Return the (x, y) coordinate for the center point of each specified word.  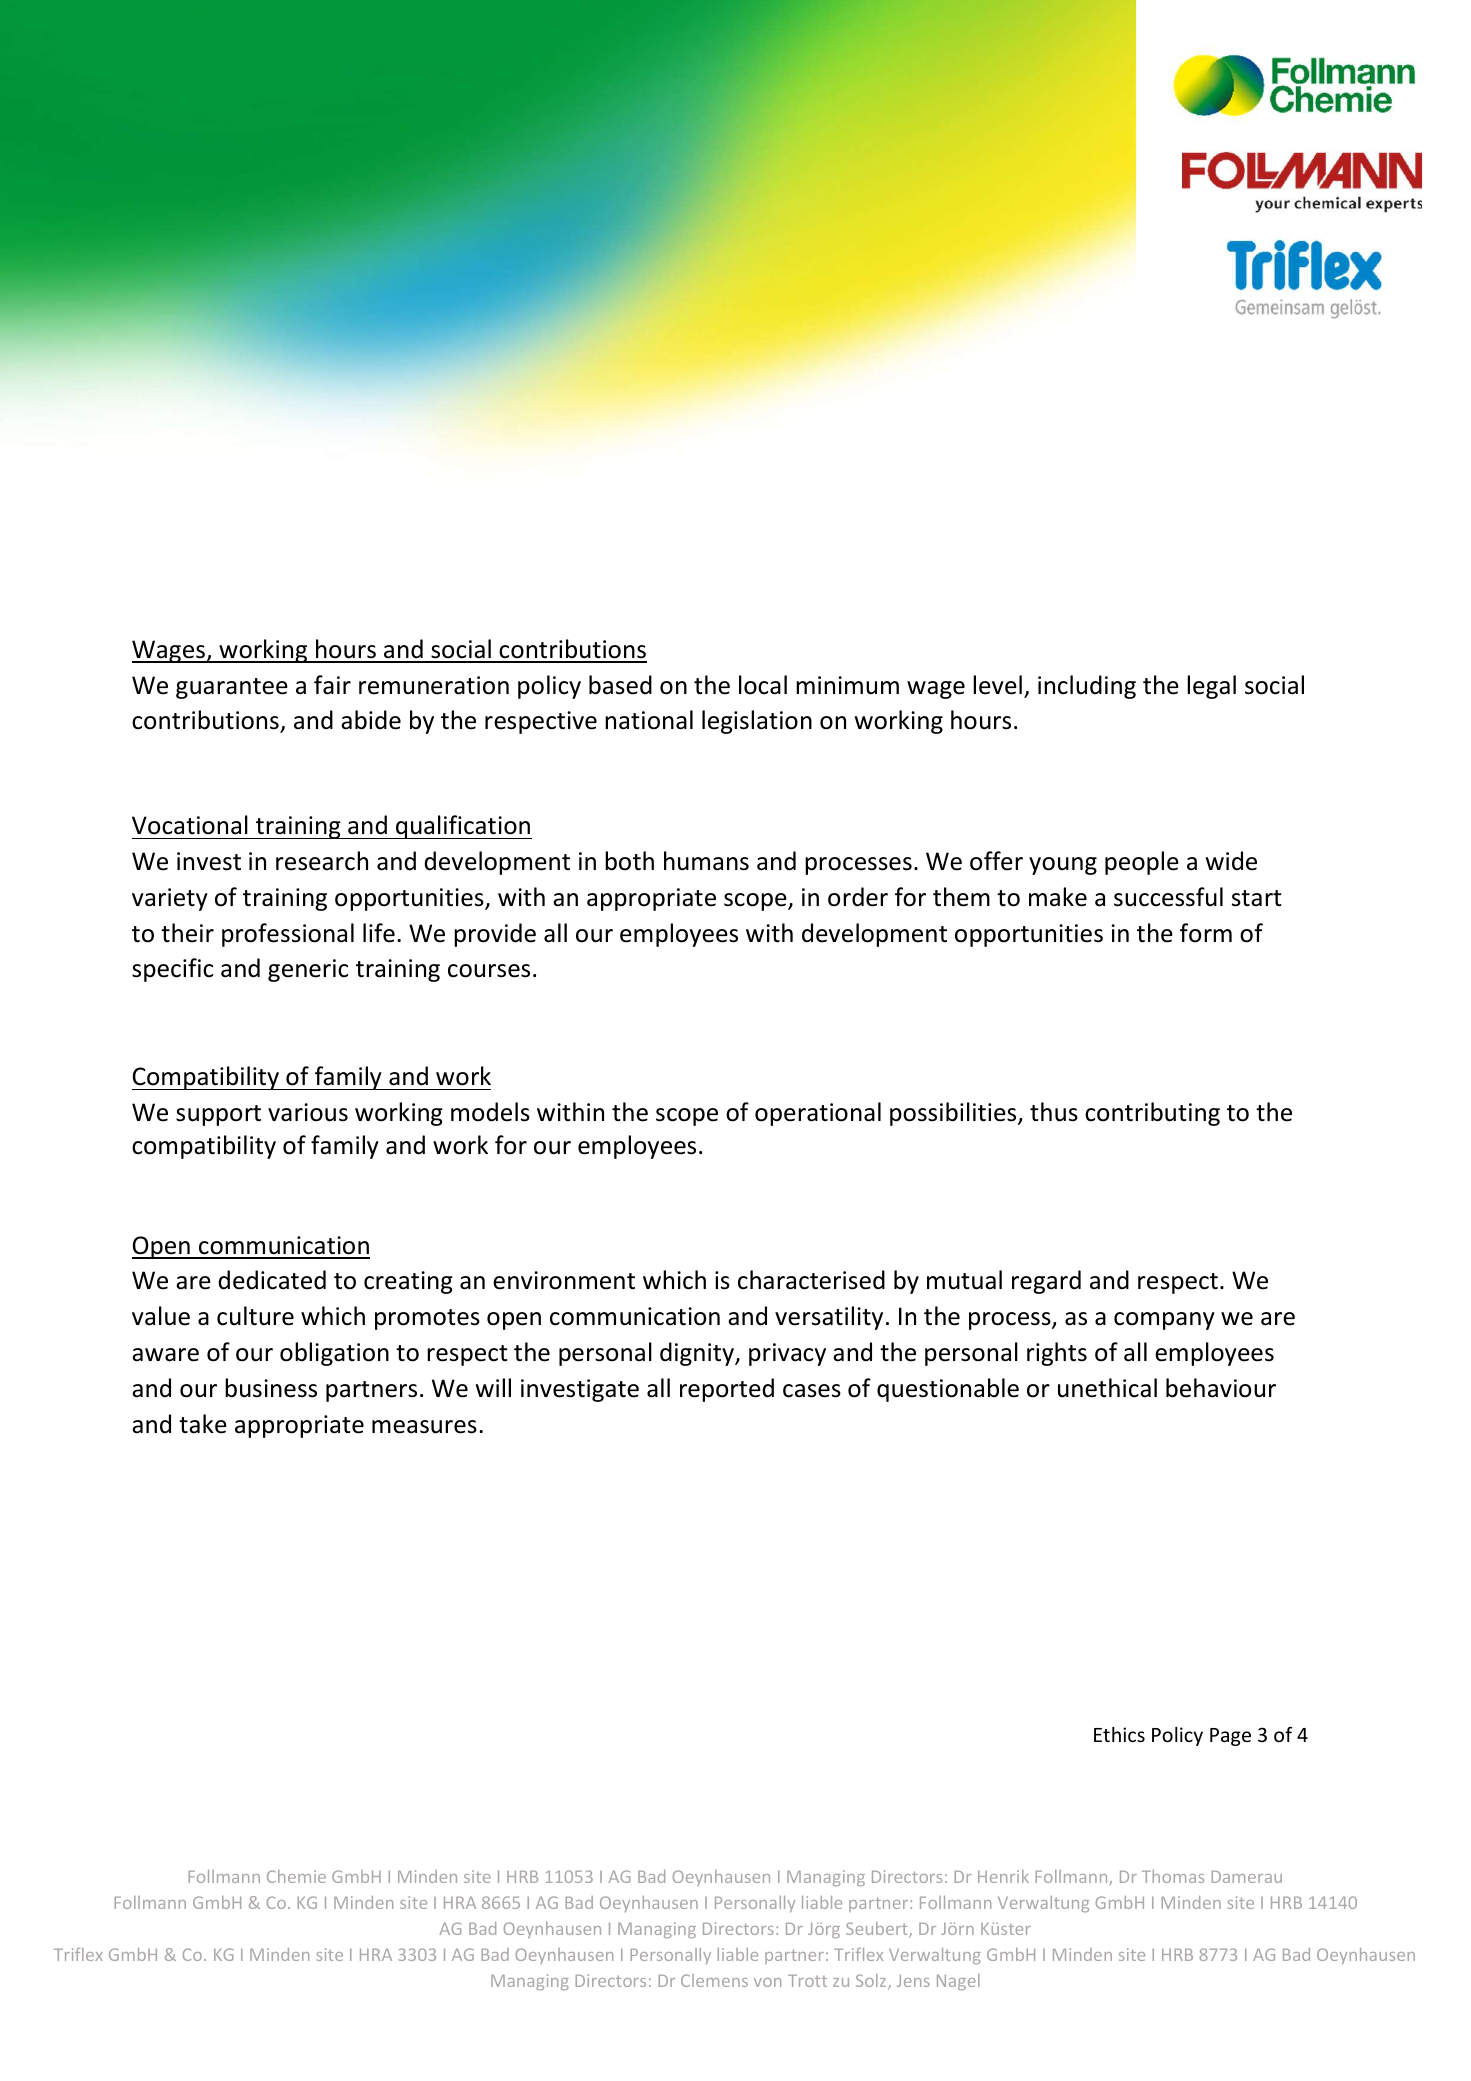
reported (727, 1390)
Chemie (296, 1876)
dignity (698, 1354)
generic (308, 970)
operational (818, 1114)
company (1164, 1321)
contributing (1152, 1114)
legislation (757, 722)
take (203, 1424)
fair (332, 685)
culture (255, 1316)
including (1087, 687)
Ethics (1119, 1734)
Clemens (714, 1980)
